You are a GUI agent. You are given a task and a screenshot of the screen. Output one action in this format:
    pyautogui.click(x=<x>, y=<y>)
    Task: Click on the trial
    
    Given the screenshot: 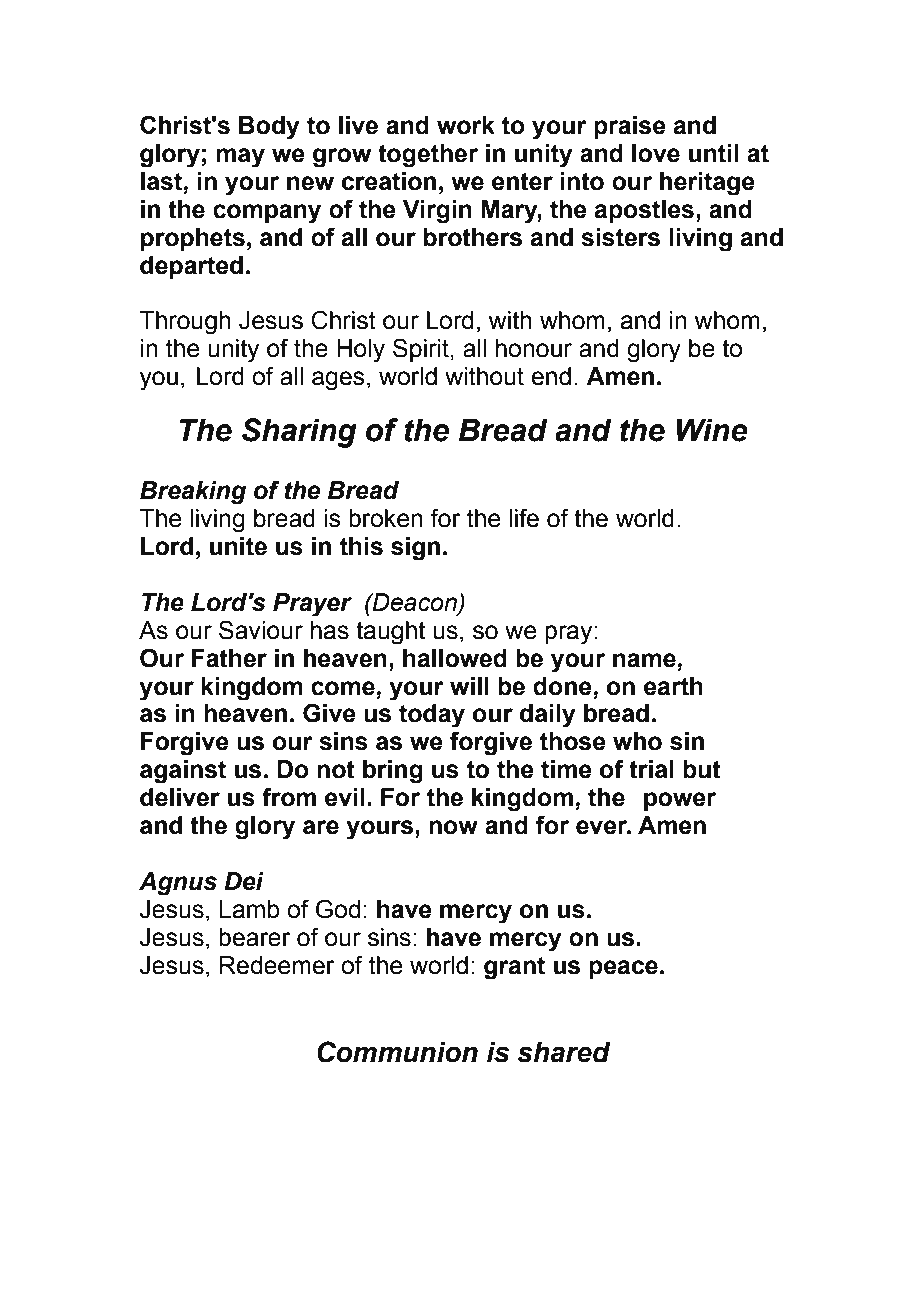 What is the action you would take?
    pyautogui.click(x=651, y=769)
